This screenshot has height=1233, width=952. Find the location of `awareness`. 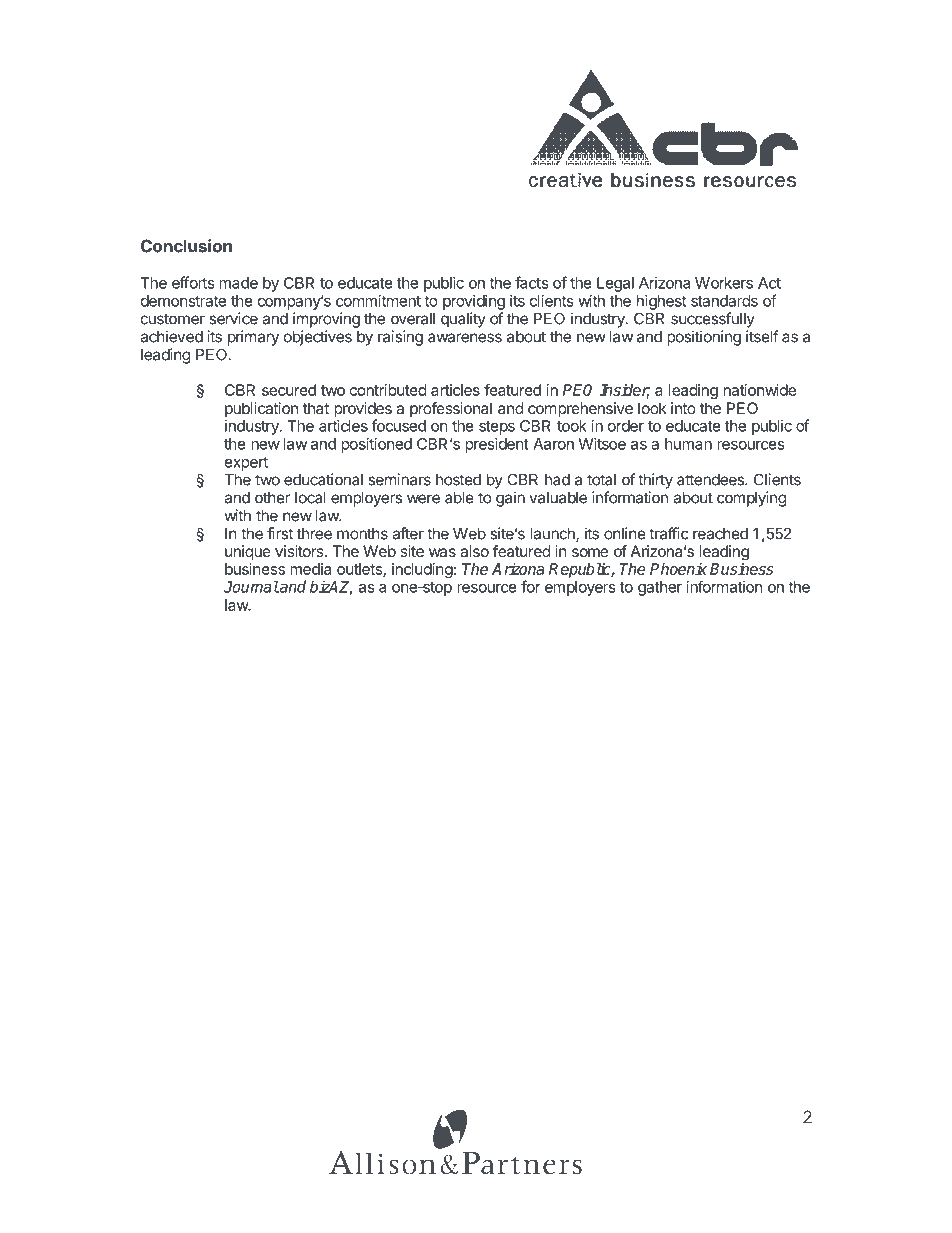

awareness is located at coordinates (465, 338).
